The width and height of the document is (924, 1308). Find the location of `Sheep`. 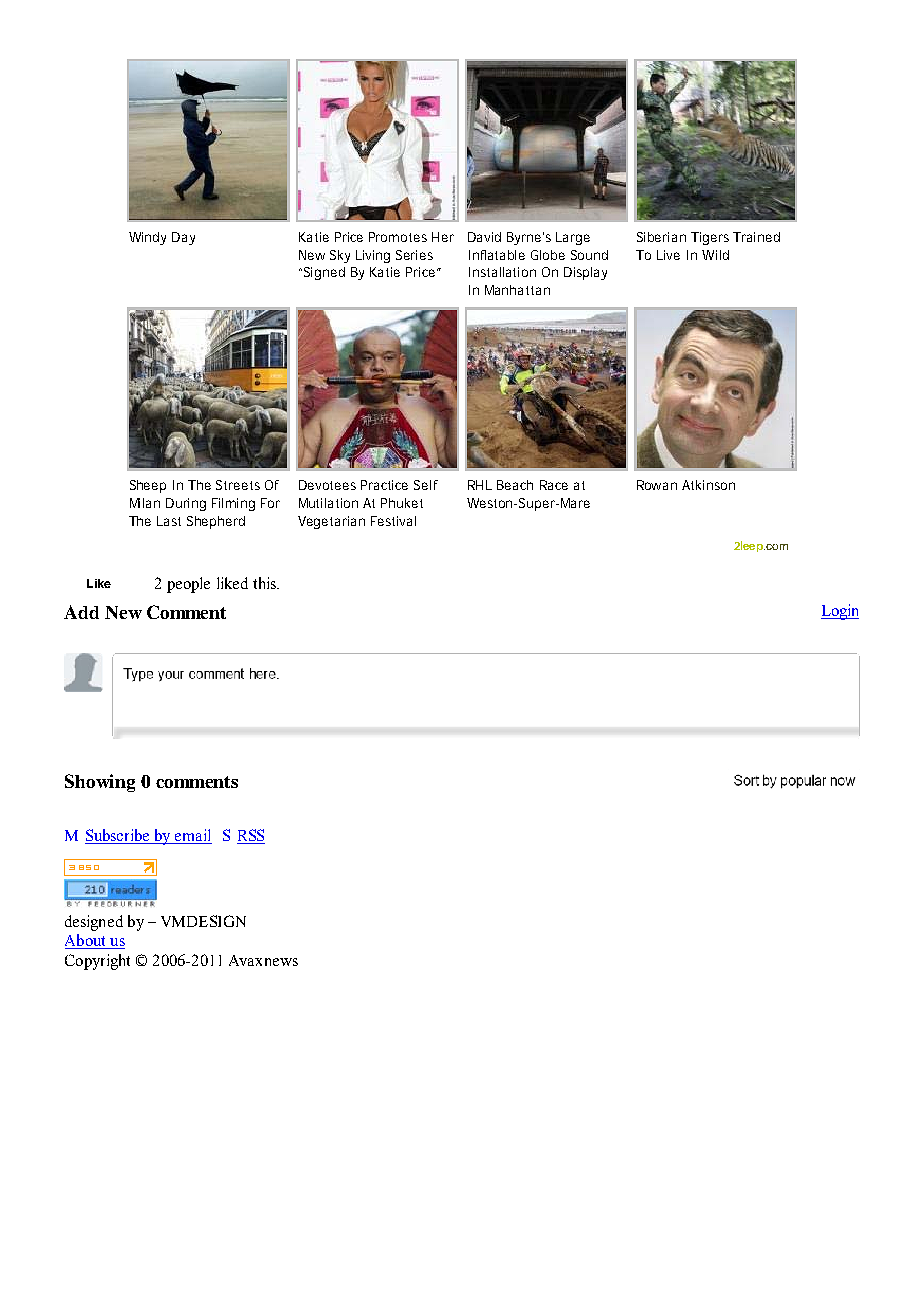

Sheep is located at coordinates (148, 486).
